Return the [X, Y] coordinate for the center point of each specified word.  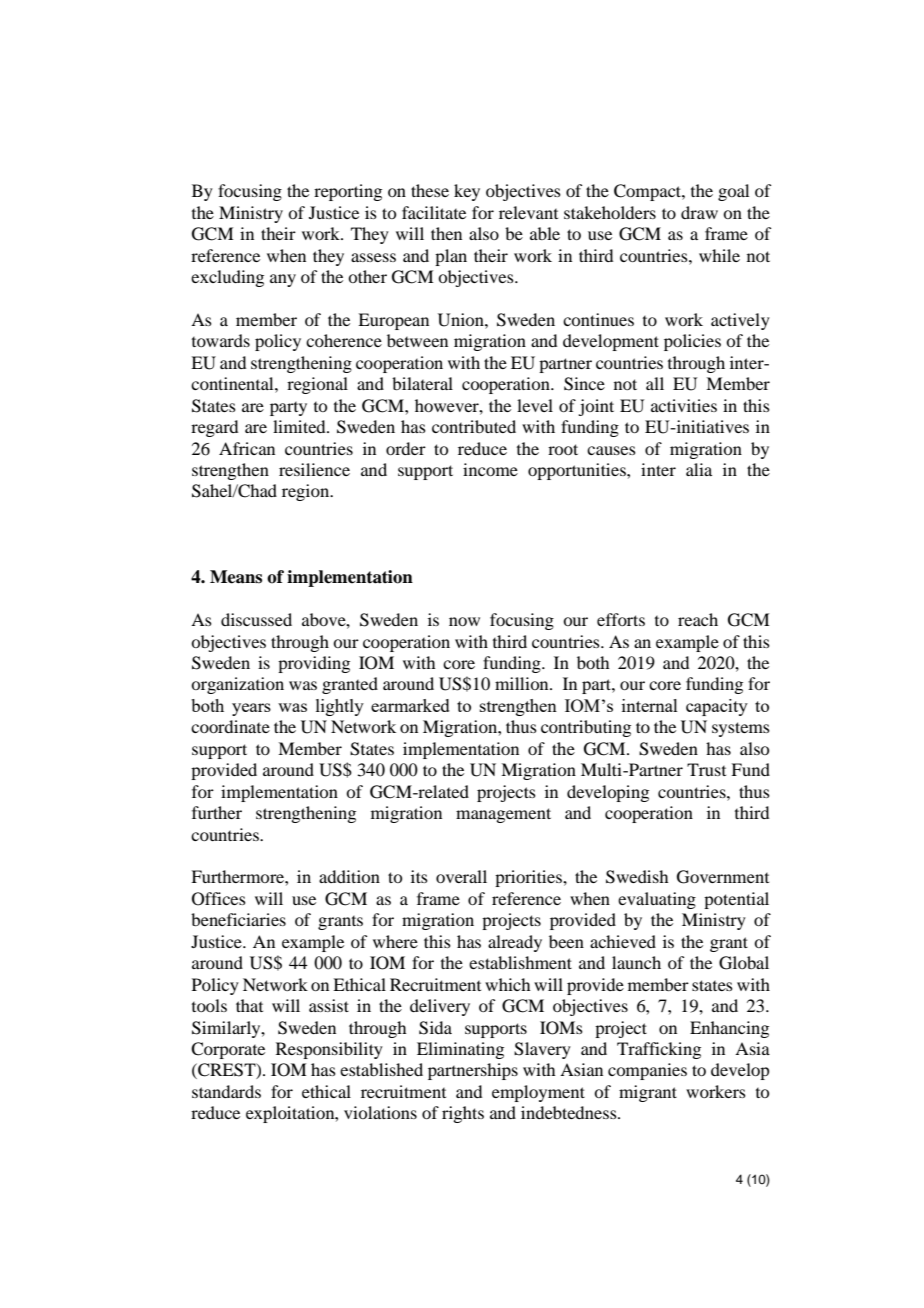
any [283, 280]
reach [698, 619]
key [467, 192]
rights [463, 1114]
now [464, 621]
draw [699, 212]
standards [226, 1091]
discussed [256, 619]
